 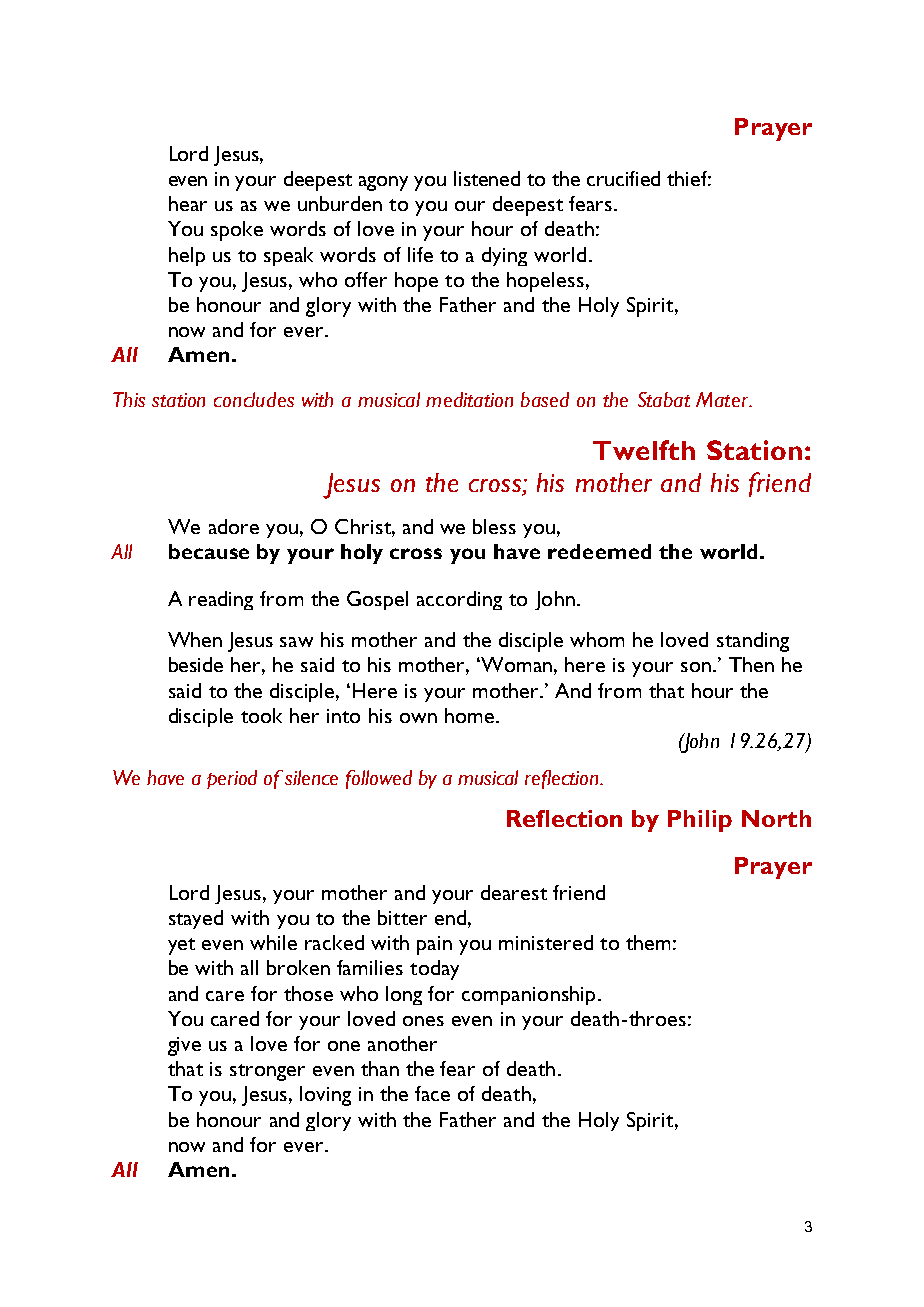 I want to click on Twelfth, so click(x=644, y=450).
